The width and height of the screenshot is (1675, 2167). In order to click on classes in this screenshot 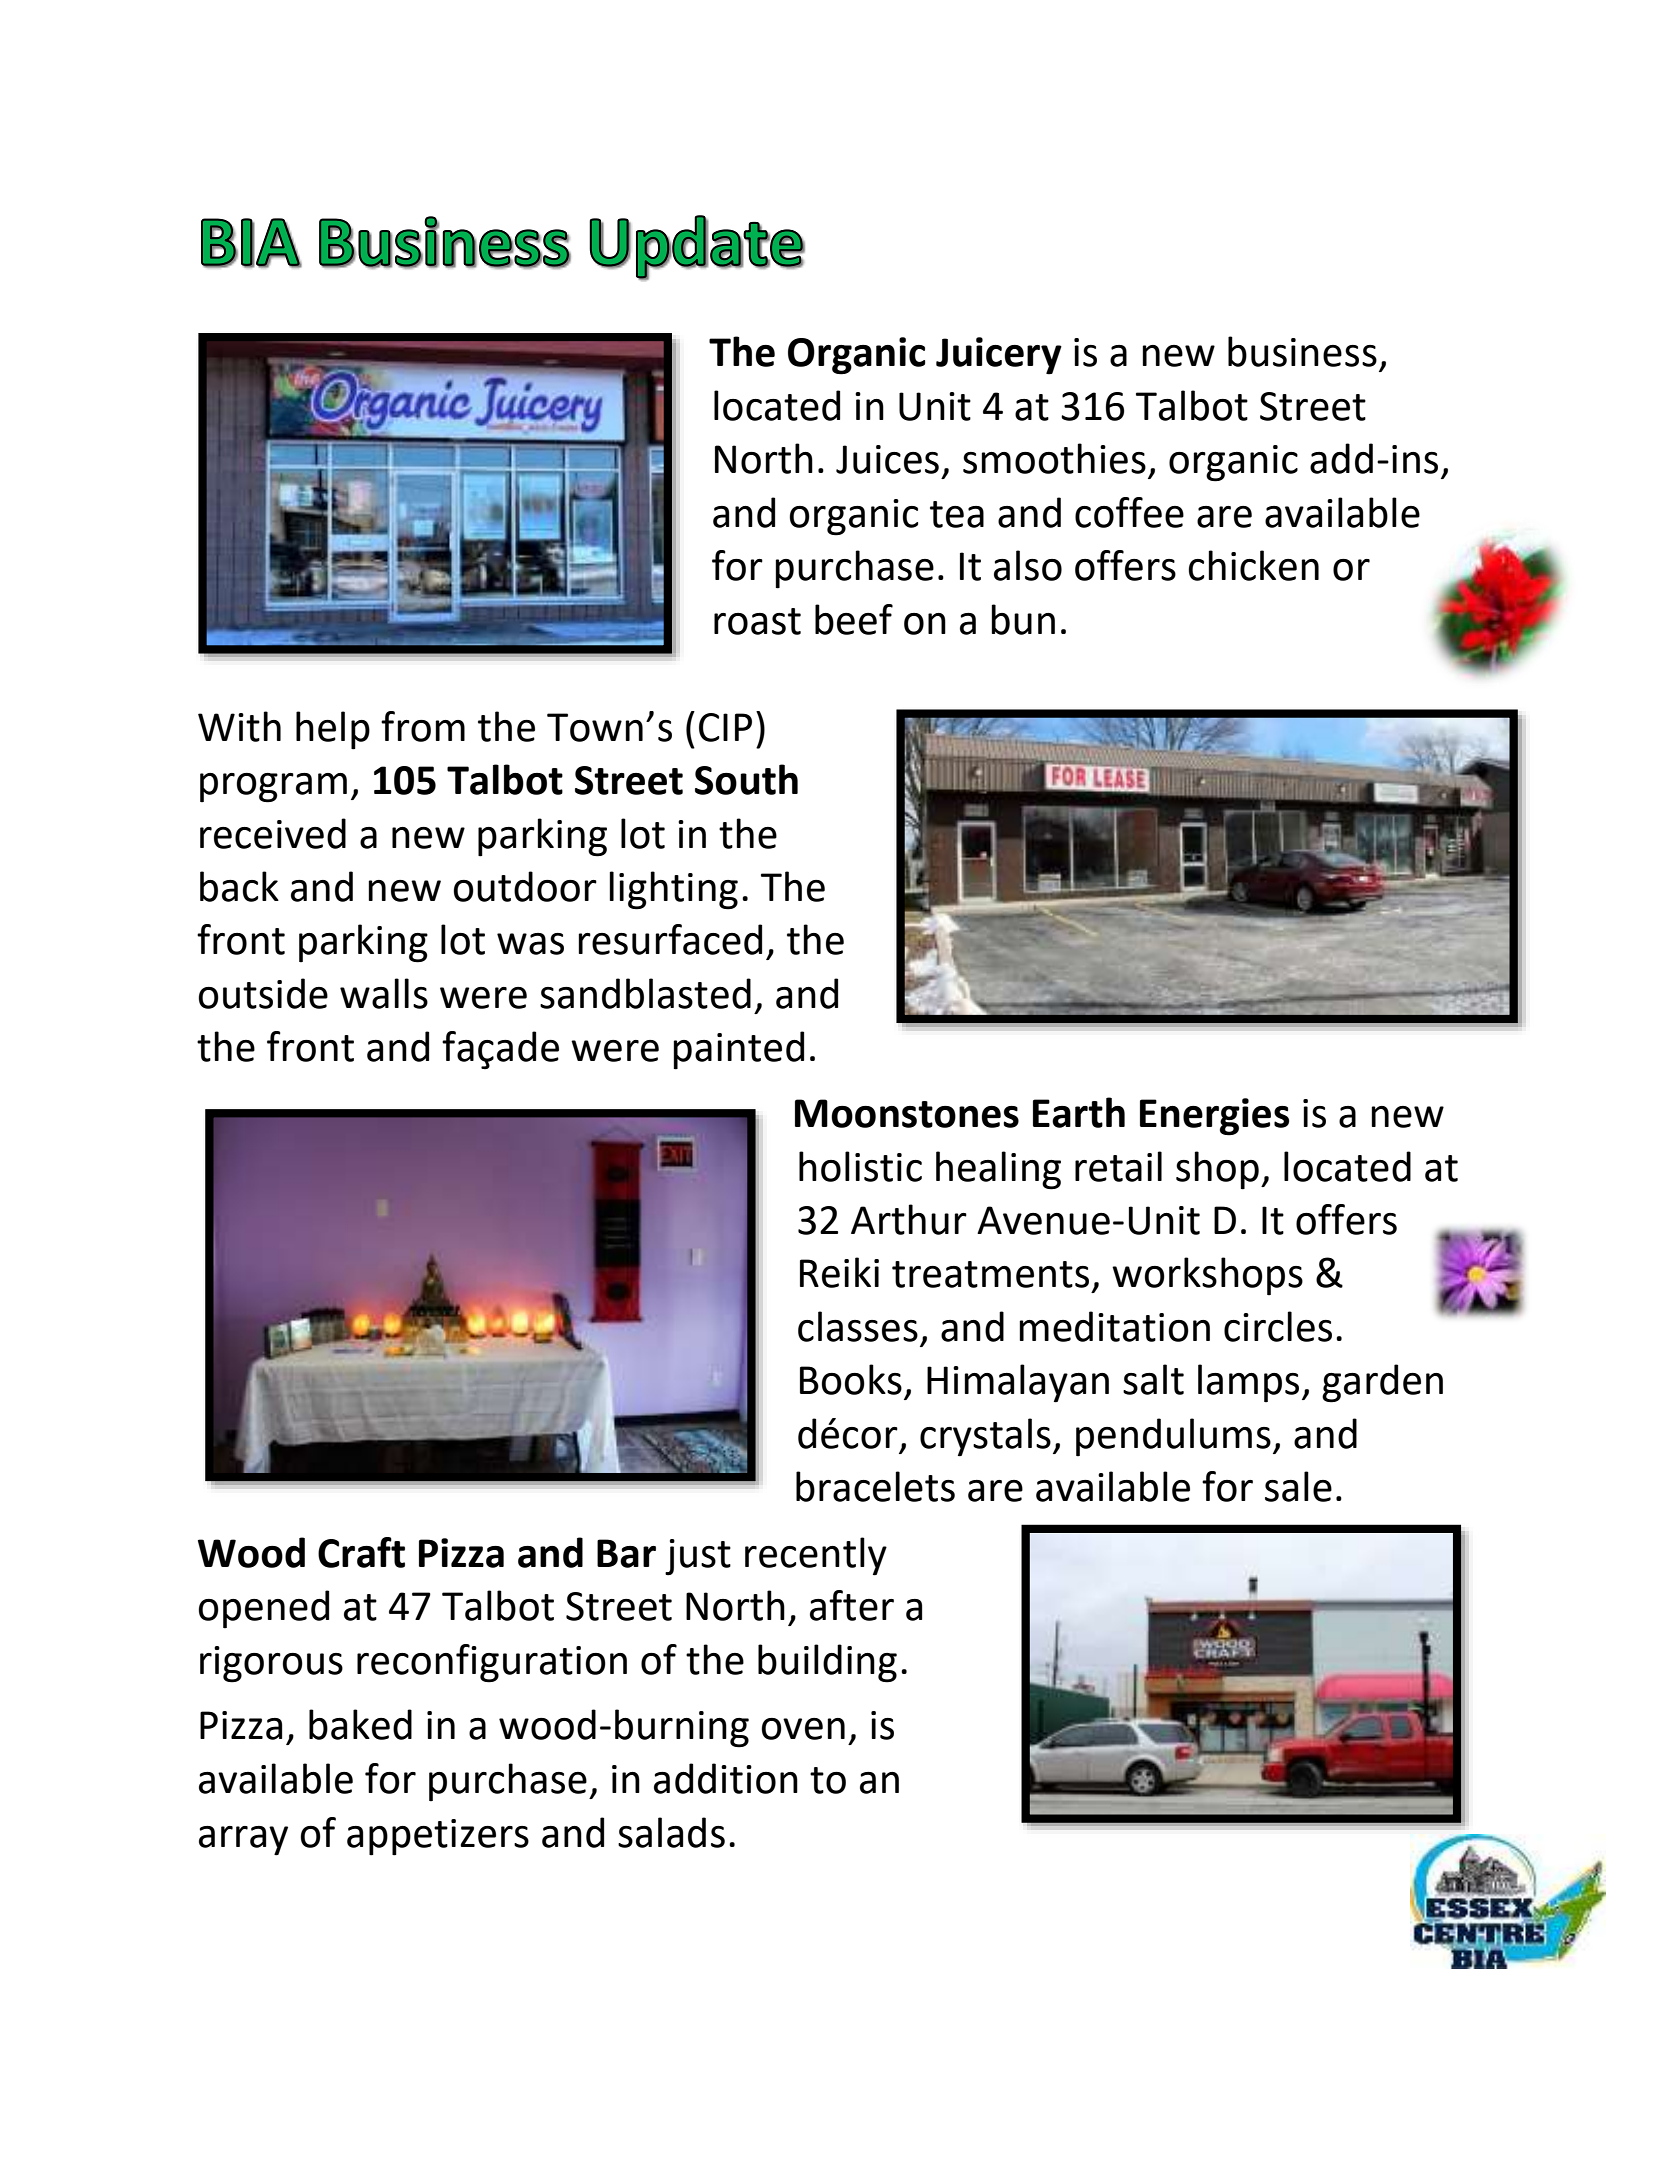, I will do `click(858, 1326)`.
